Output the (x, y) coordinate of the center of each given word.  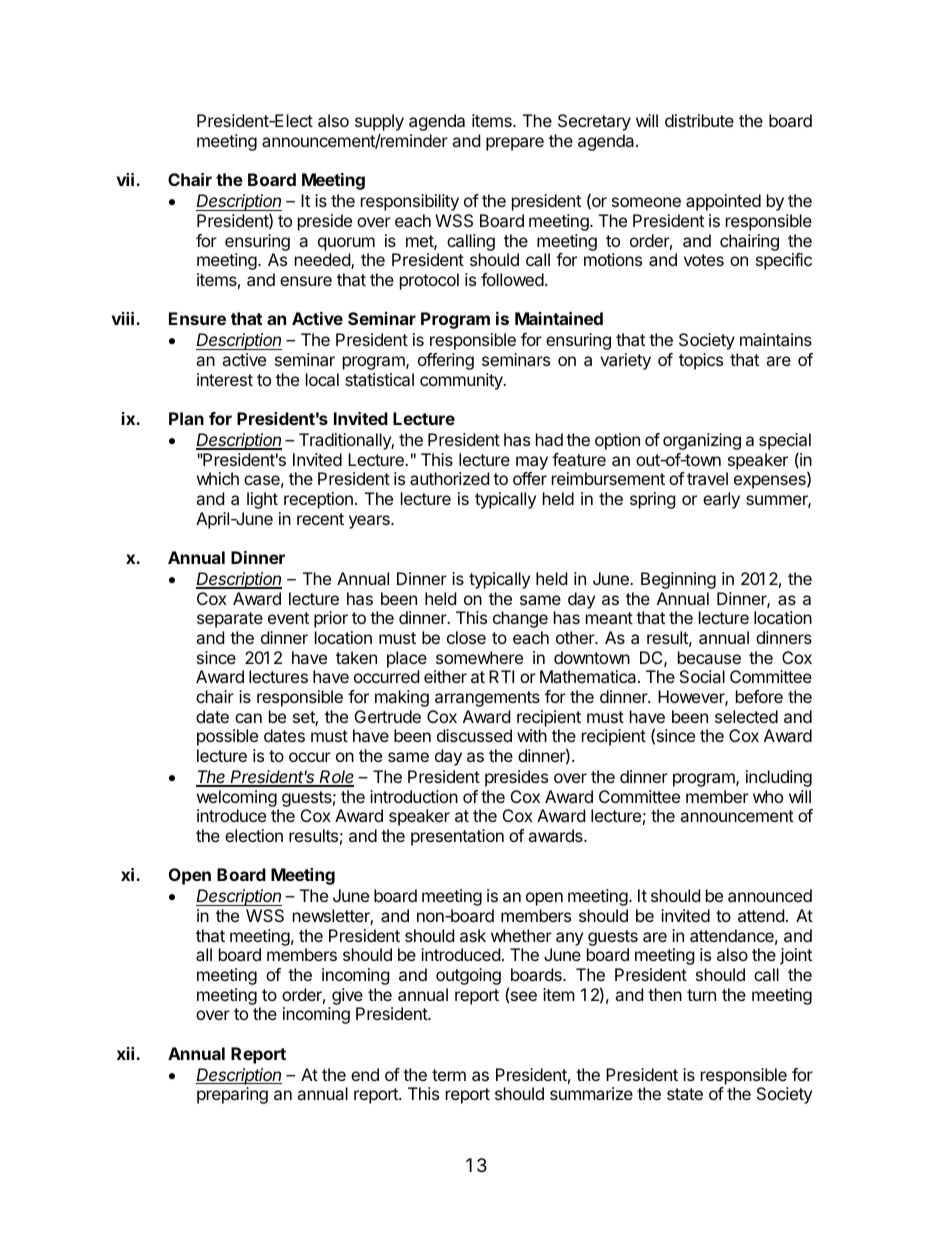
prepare (515, 144)
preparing (232, 1095)
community (462, 381)
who (768, 796)
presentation (457, 837)
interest (225, 379)
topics (701, 361)
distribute (699, 120)
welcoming (237, 800)
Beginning (678, 580)
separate (230, 620)
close (466, 637)
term (449, 1075)
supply (379, 122)
